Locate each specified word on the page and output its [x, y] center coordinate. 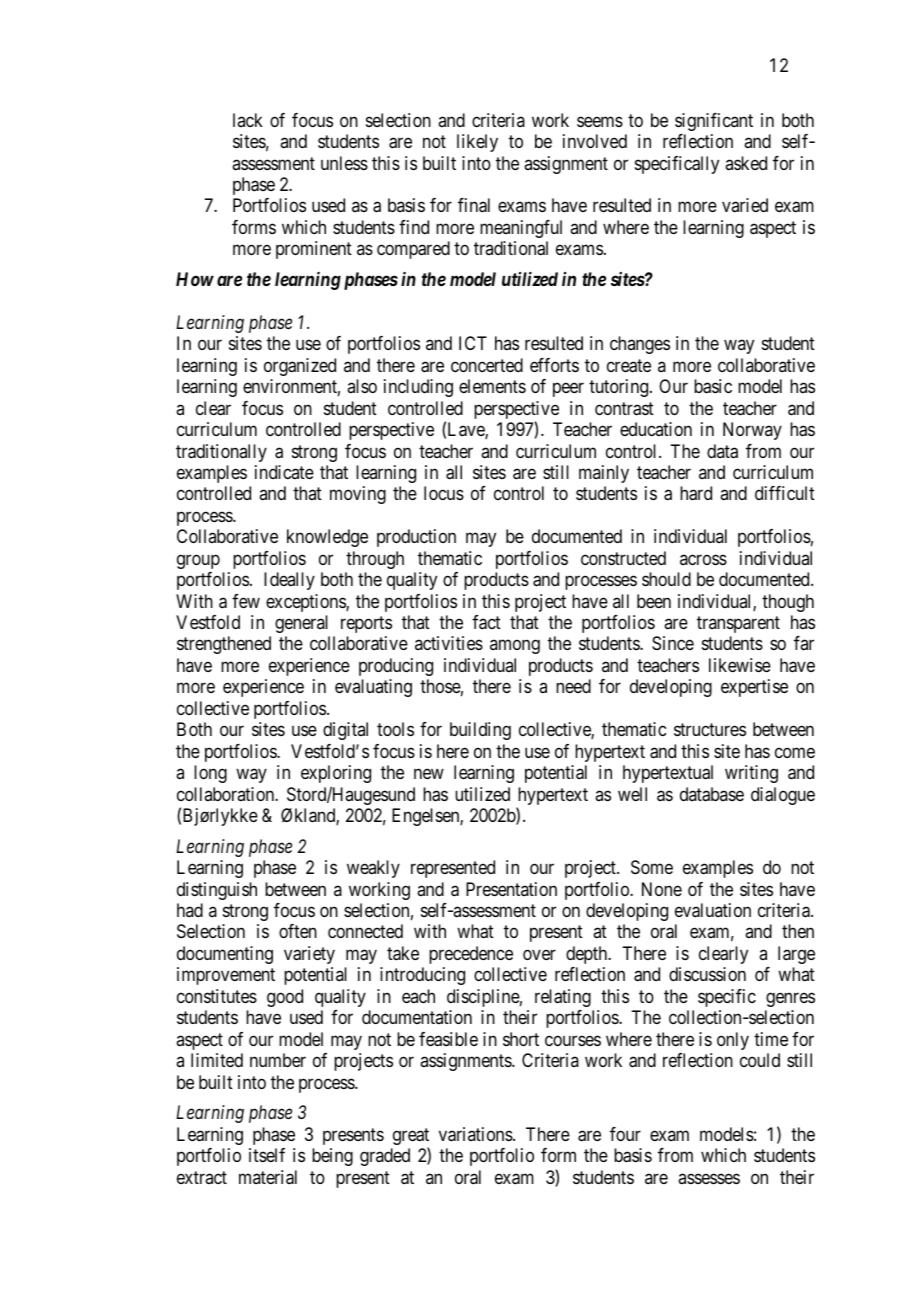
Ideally [289, 581]
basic [713, 386]
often [298, 931]
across [703, 559]
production [416, 538]
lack [248, 120]
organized [300, 367]
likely [477, 143]
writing [751, 774]
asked [746, 163]
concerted [487, 365]
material [268, 1177]
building [480, 731]
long [210, 774]
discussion [707, 974]
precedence [471, 955]
